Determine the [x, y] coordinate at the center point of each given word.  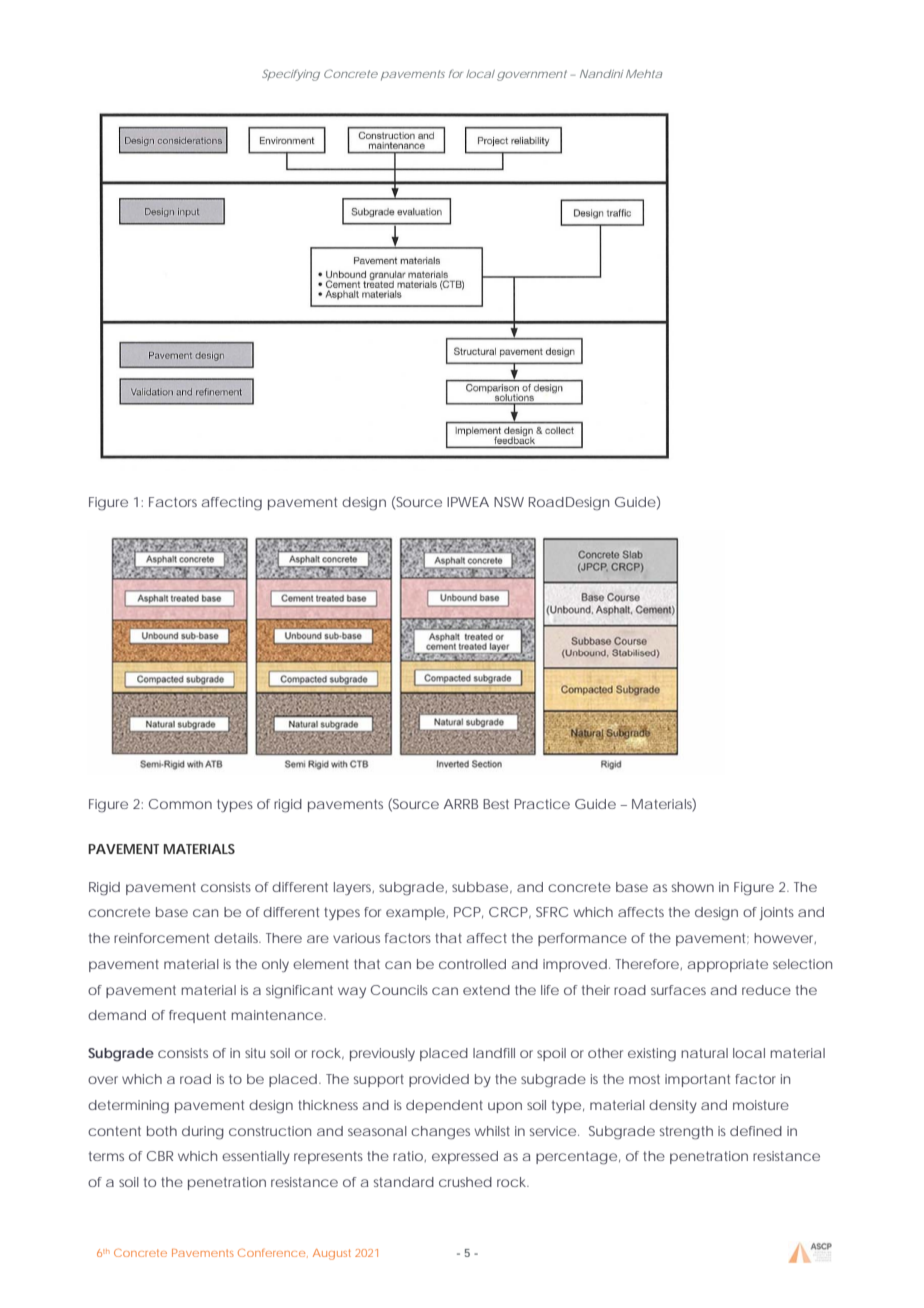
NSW [509, 502]
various [356, 938]
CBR [160, 1156]
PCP [467, 912]
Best [496, 804]
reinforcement [161, 938]
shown [693, 887]
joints [776, 913]
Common [180, 804]
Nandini [601, 74]
